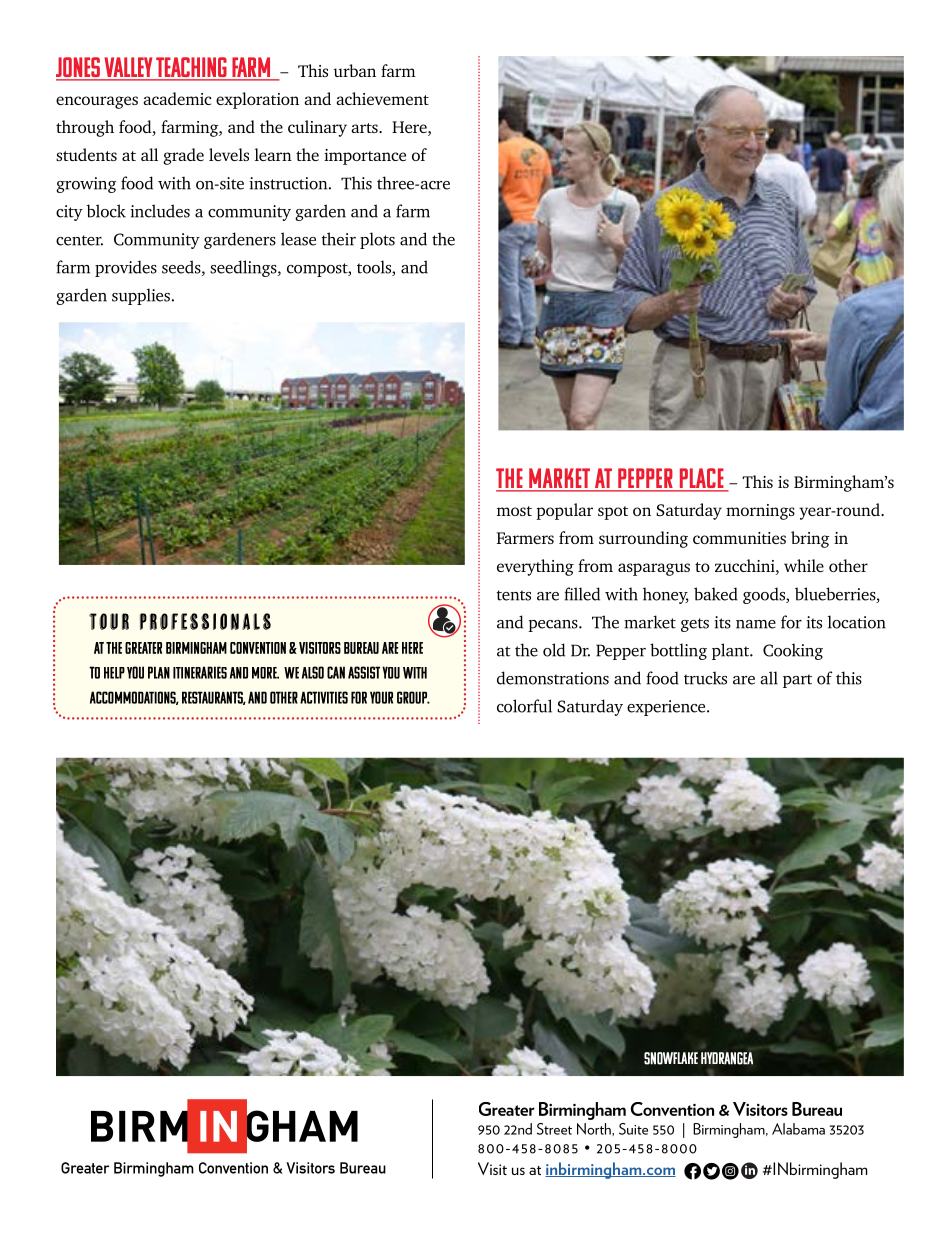 This image has width=952, height=1233. What do you see at coordinates (383, 98) in the image?
I see `achievement` at bounding box center [383, 98].
